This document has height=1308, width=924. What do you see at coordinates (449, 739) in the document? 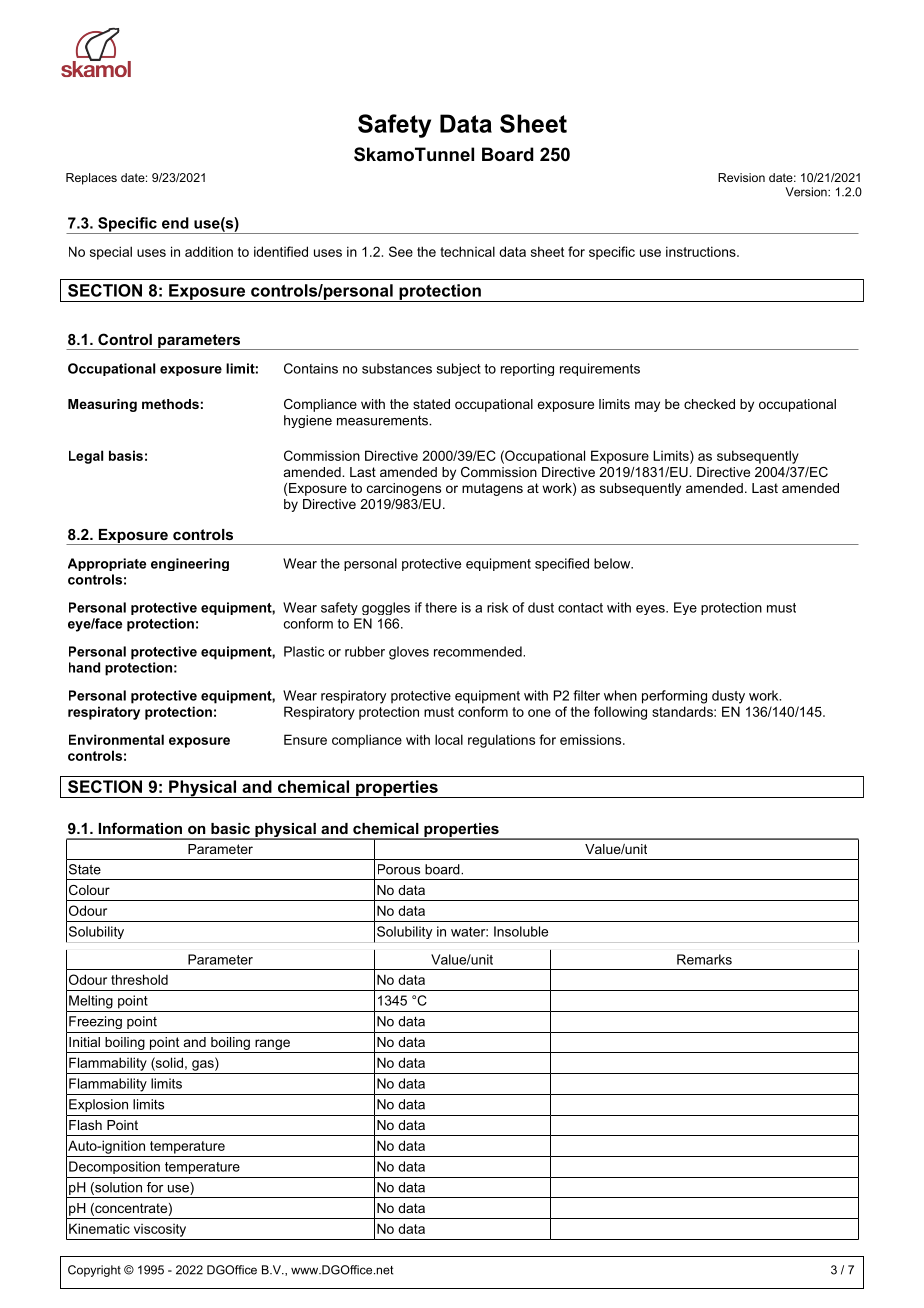
I see `local` at bounding box center [449, 739].
